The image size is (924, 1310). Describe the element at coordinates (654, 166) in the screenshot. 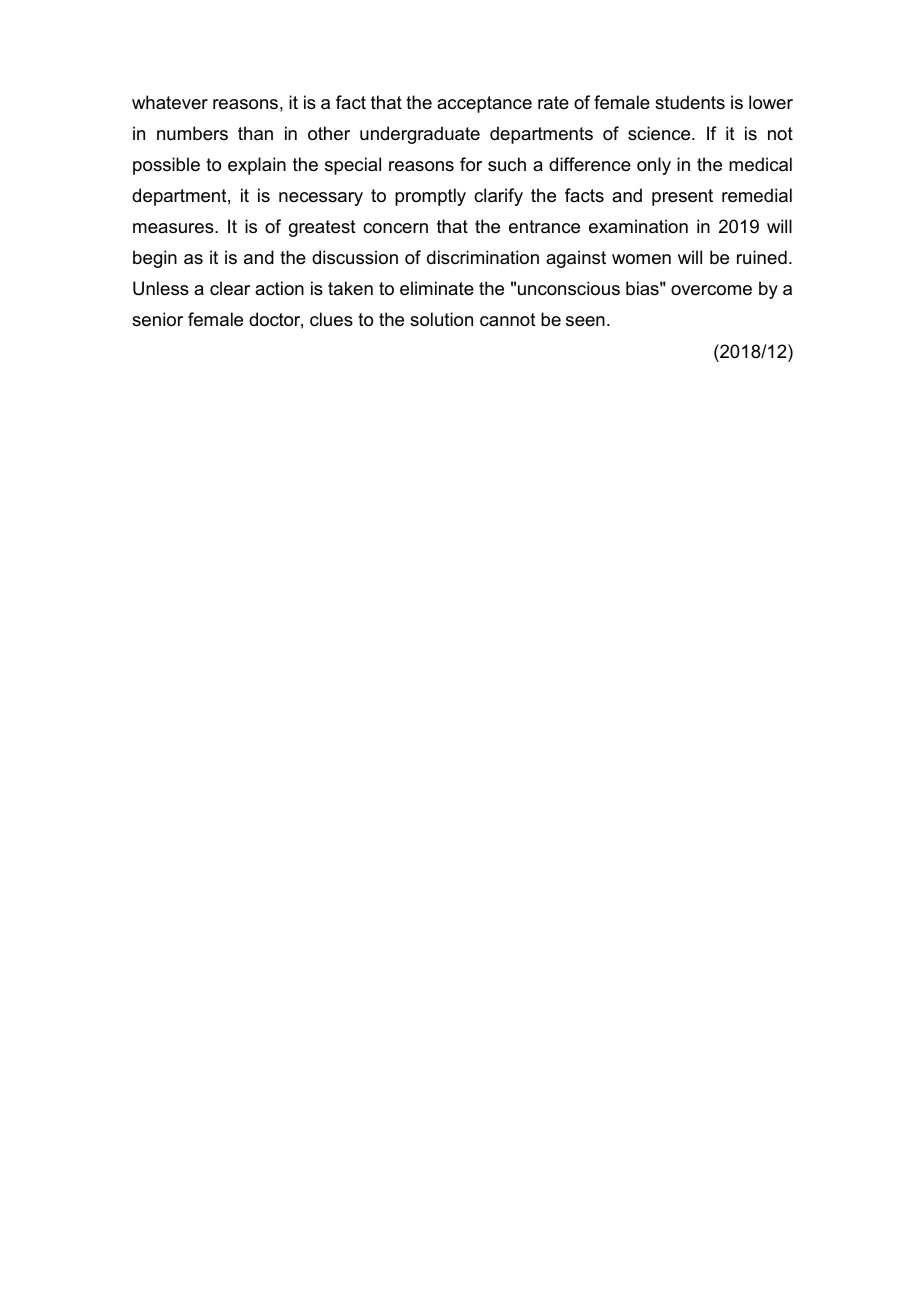

I see `only` at that location.
